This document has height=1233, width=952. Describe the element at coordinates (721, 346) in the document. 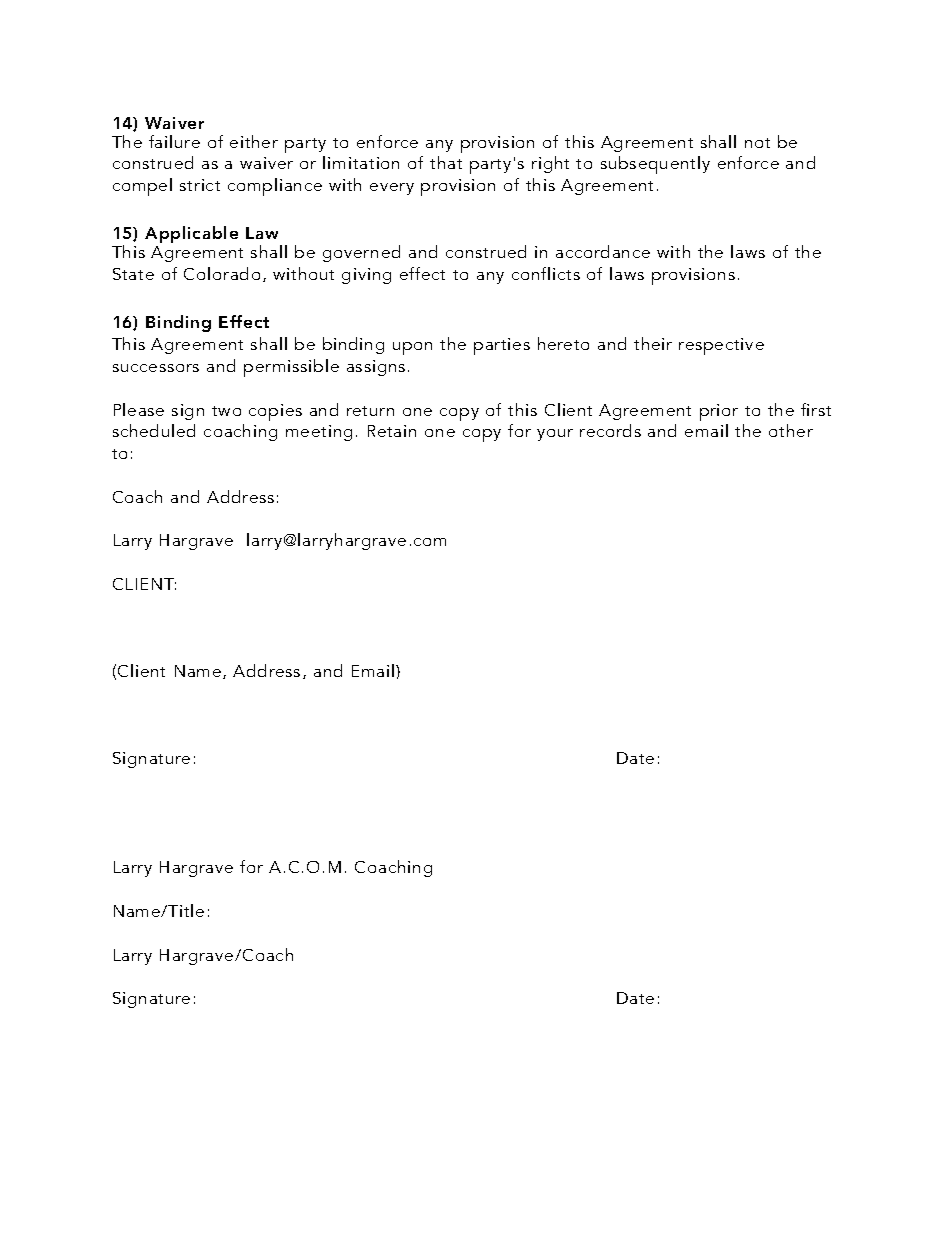

I see `respective` at that location.
